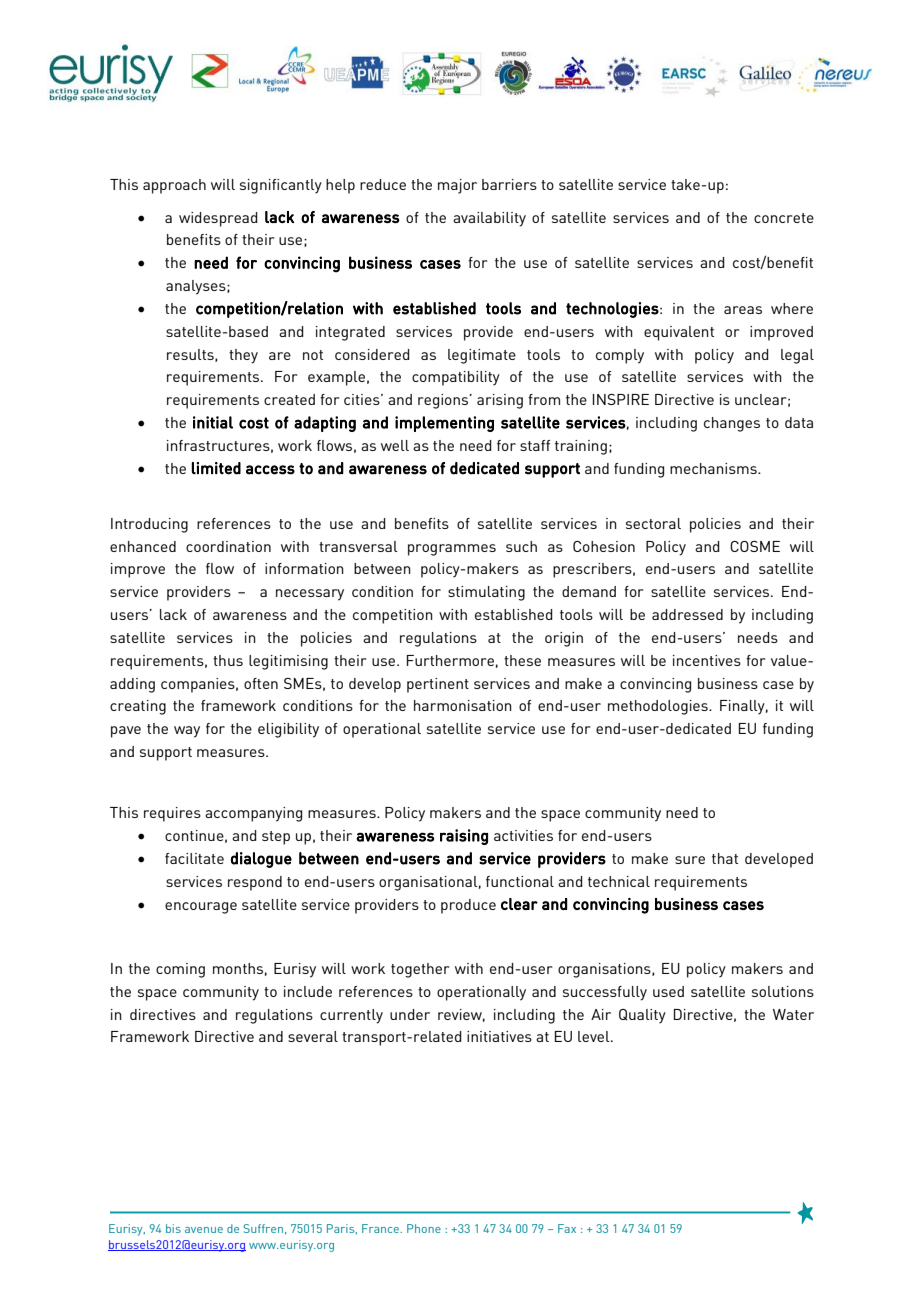  What do you see at coordinates (489, 219) in the screenshot?
I see `availability` at bounding box center [489, 219].
